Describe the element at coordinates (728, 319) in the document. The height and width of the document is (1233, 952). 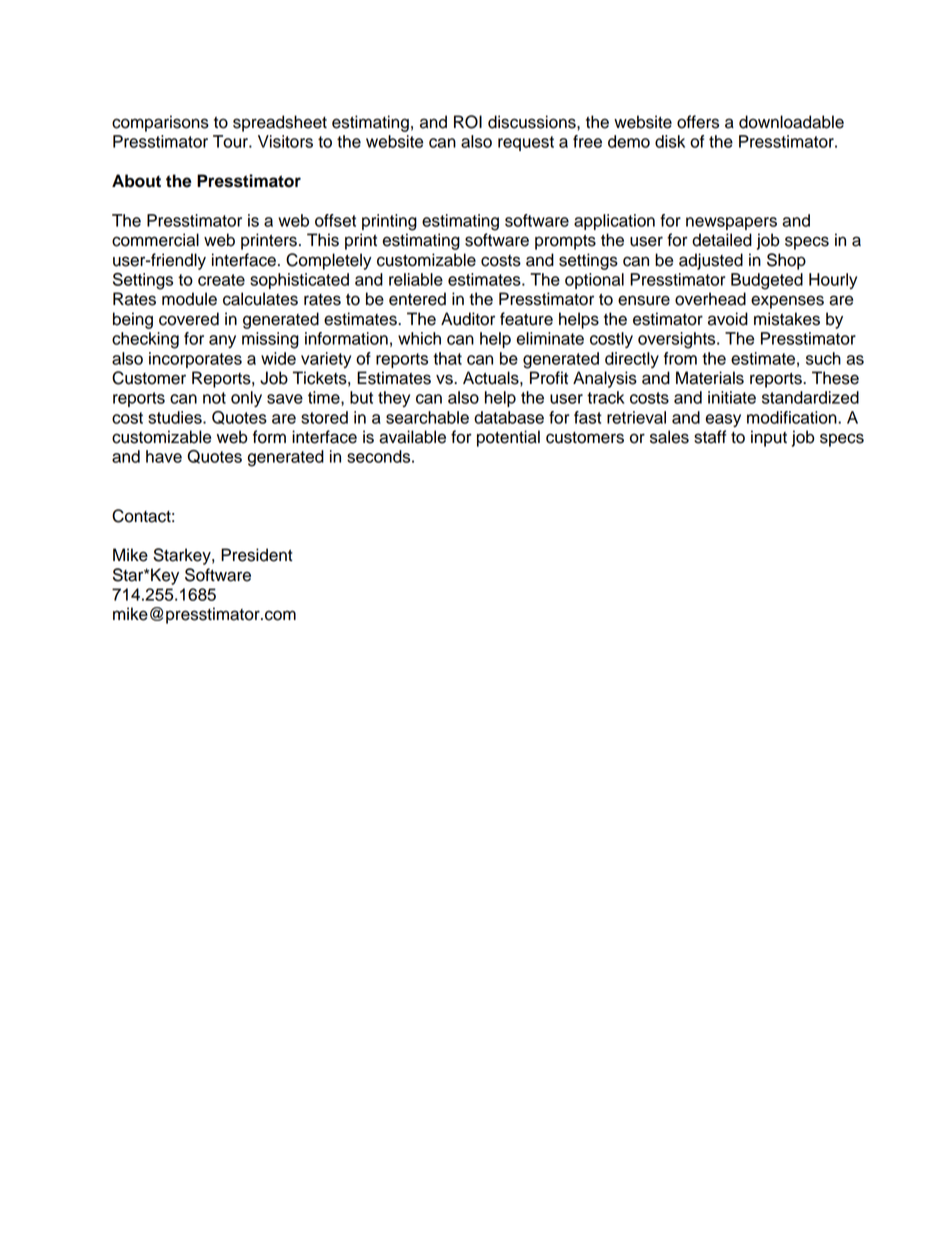
I see `avoid` at that location.
